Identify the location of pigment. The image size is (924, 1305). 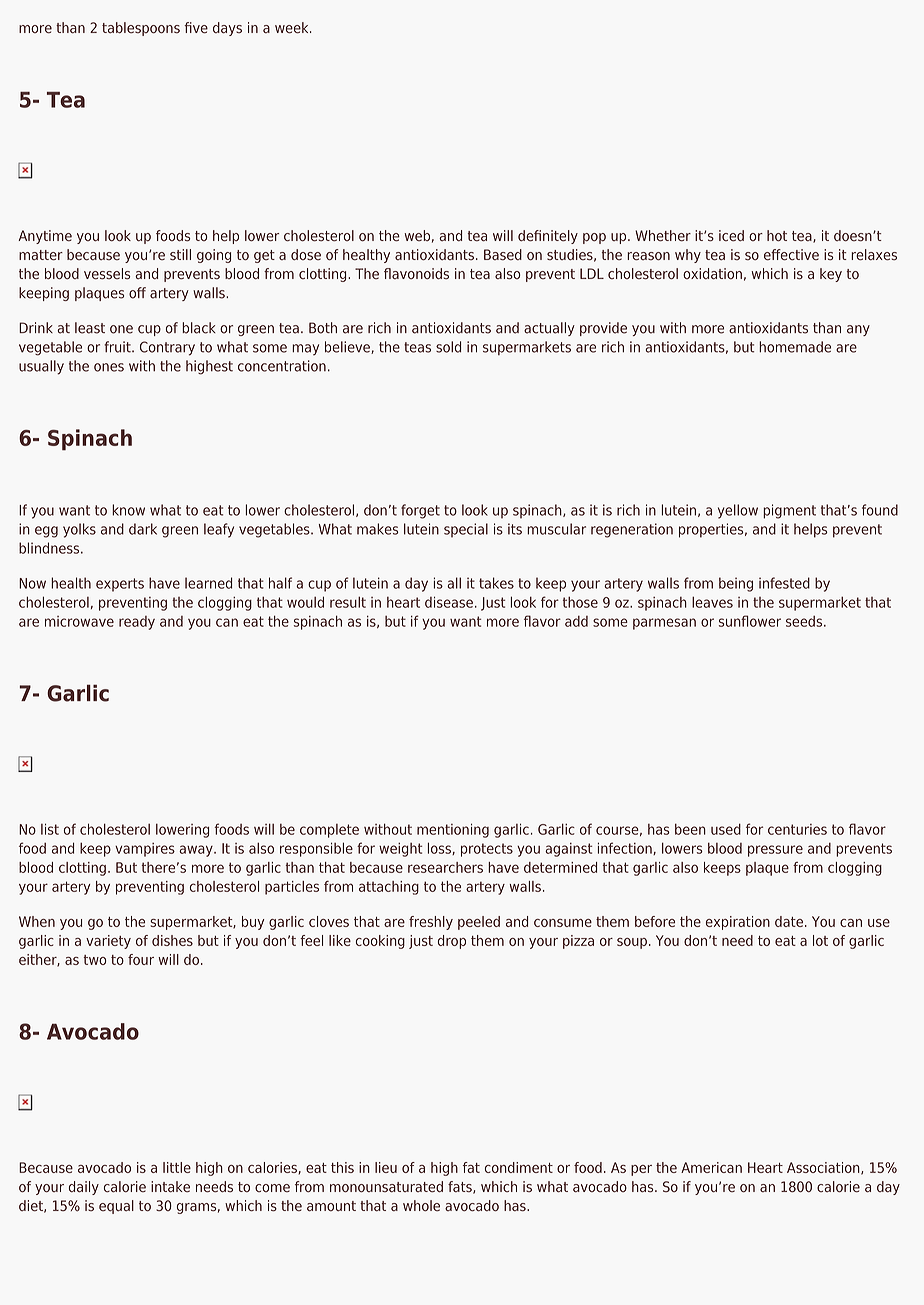
(789, 511).
